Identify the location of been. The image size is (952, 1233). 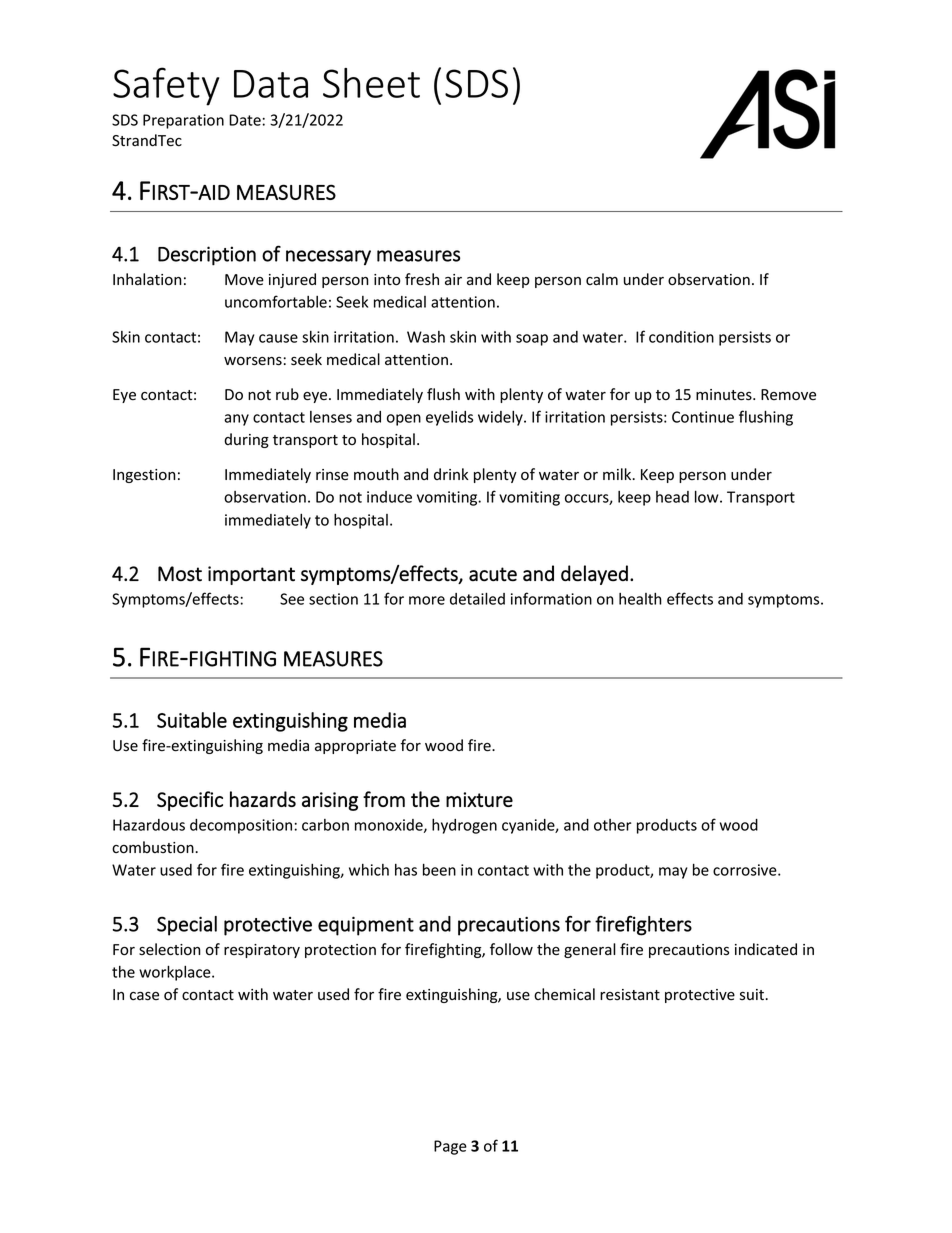
(439, 869).
